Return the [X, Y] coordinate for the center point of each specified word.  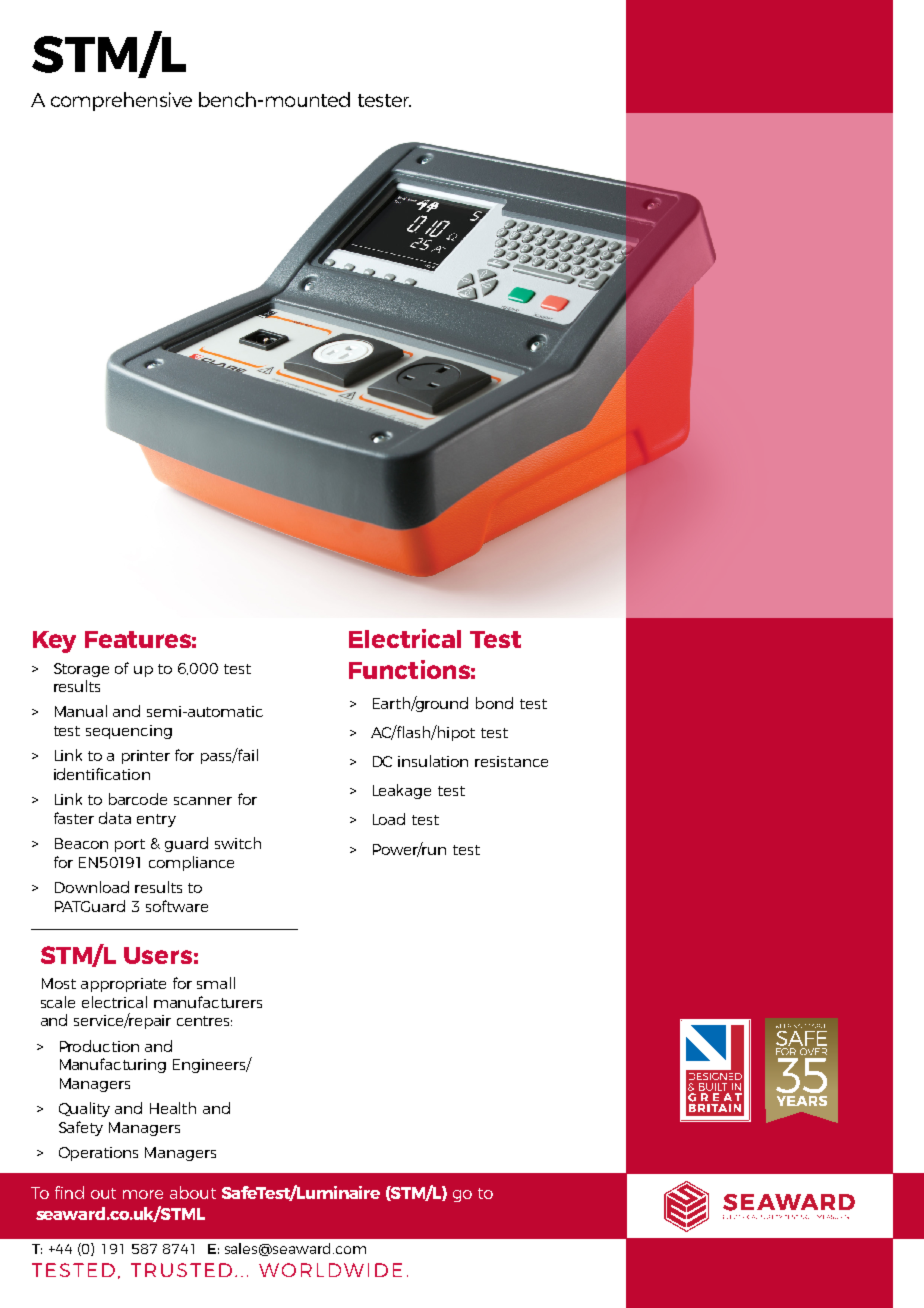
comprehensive [121, 101]
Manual [81, 711]
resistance [511, 761]
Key [54, 642]
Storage [81, 670]
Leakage [402, 791]
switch [238, 843]
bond [494, 703]
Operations [98, 1154]
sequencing [129, 732]
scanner [203, 801]
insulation [433, 761]
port [130, 845]
